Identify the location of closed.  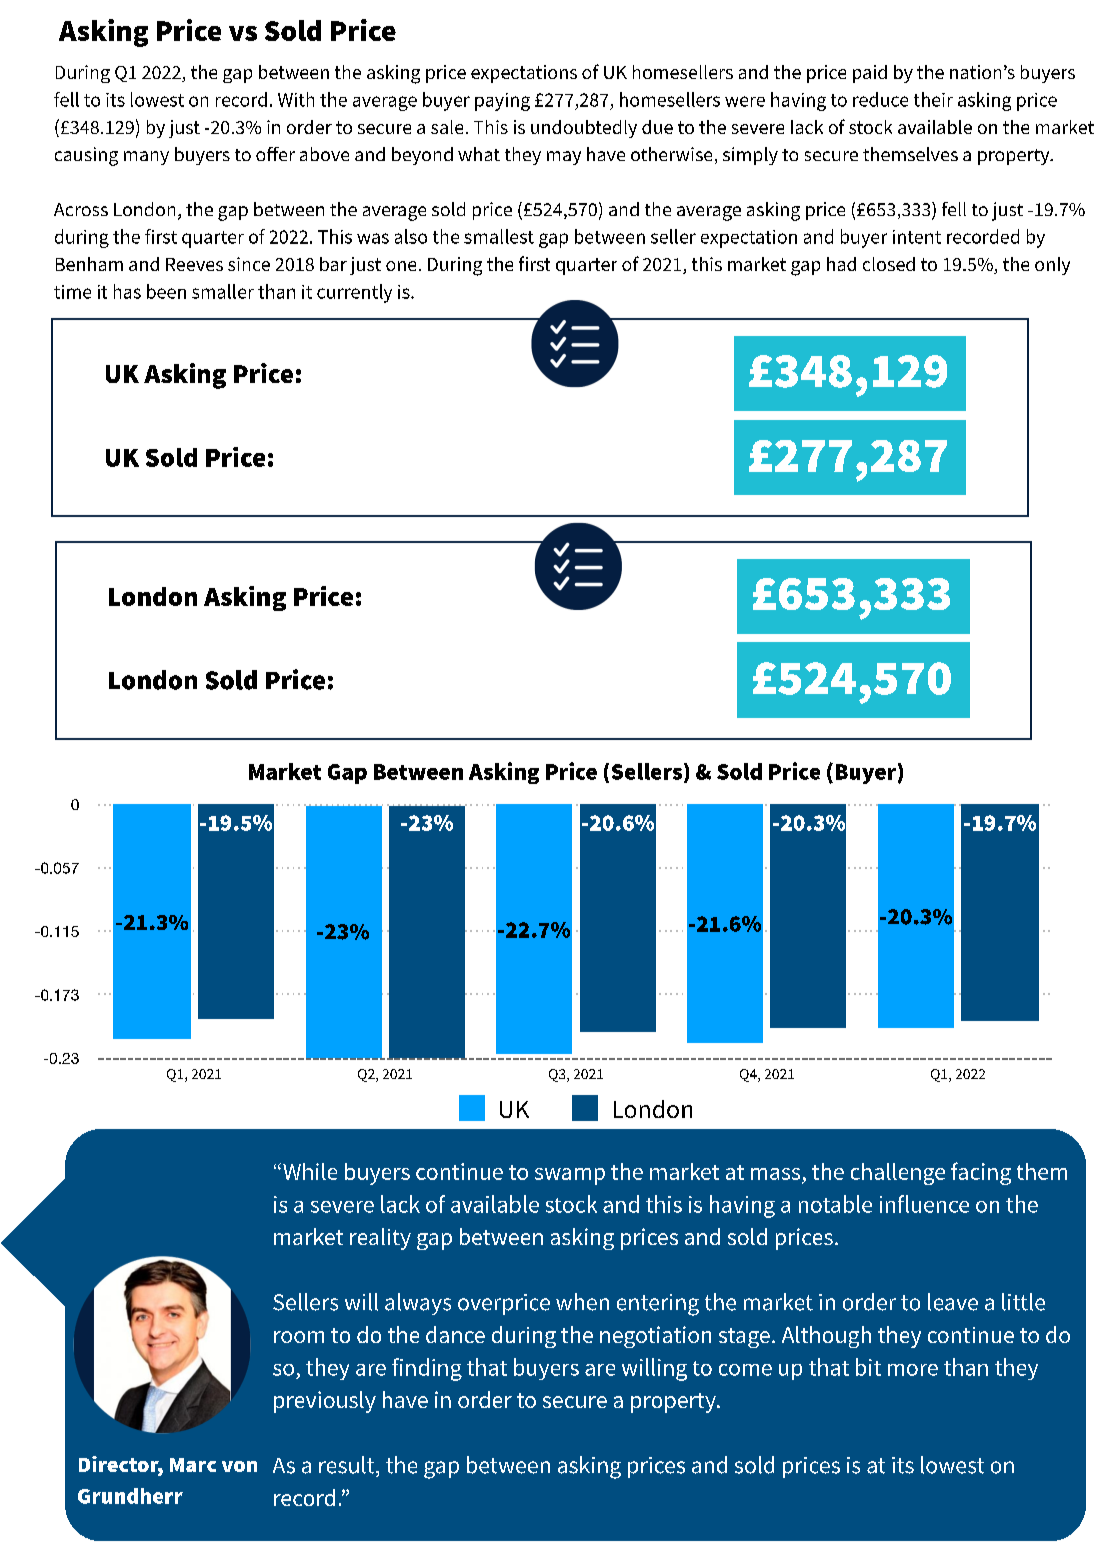
(889, 264).
